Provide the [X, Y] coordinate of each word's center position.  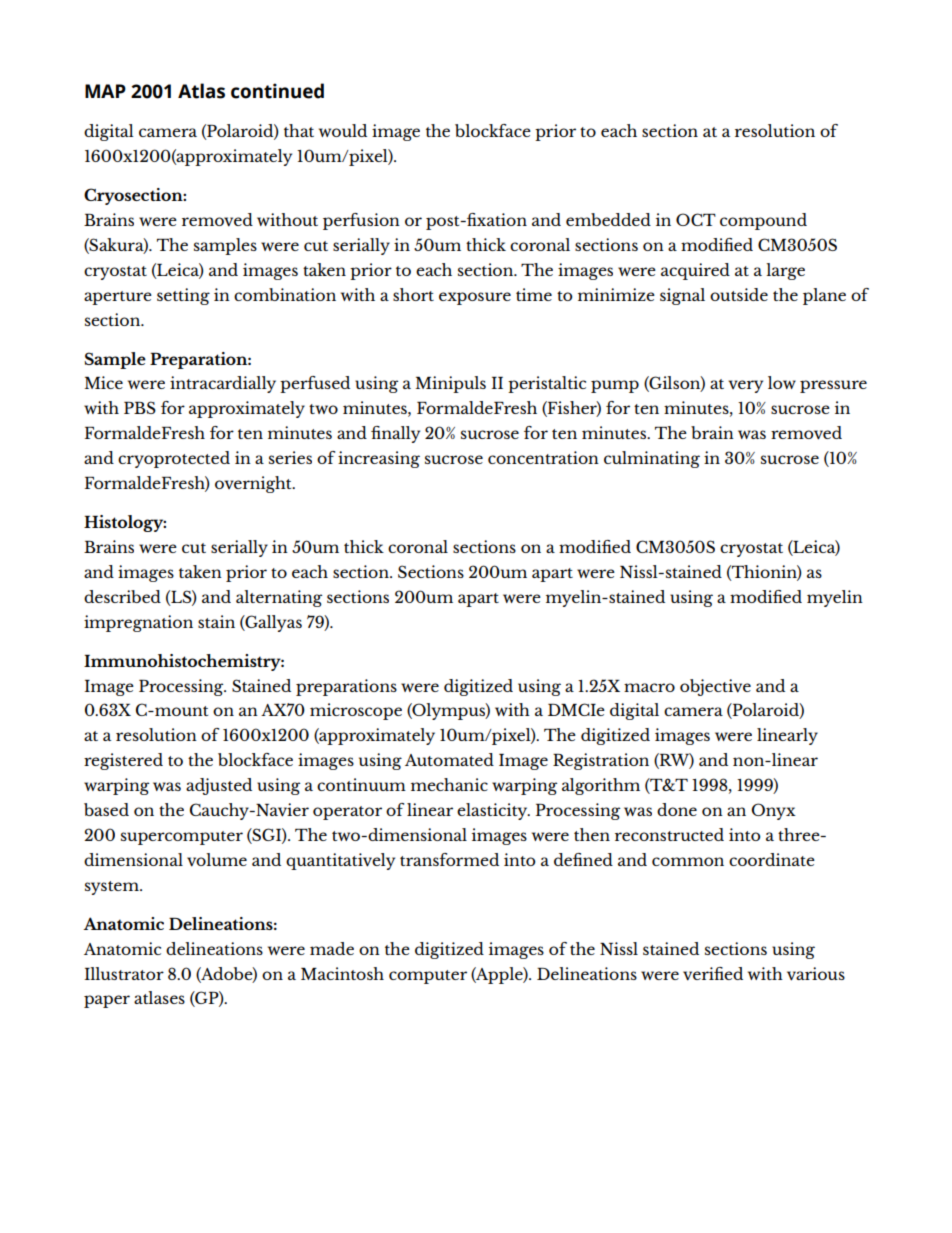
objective [715, 687]
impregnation [138, 623]
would [343, 130]
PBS [140, 407]
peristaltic [547, 384]
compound [763, 221]
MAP [105, 91]
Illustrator [124, 973]
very [745, 386]
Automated [449, 759]
